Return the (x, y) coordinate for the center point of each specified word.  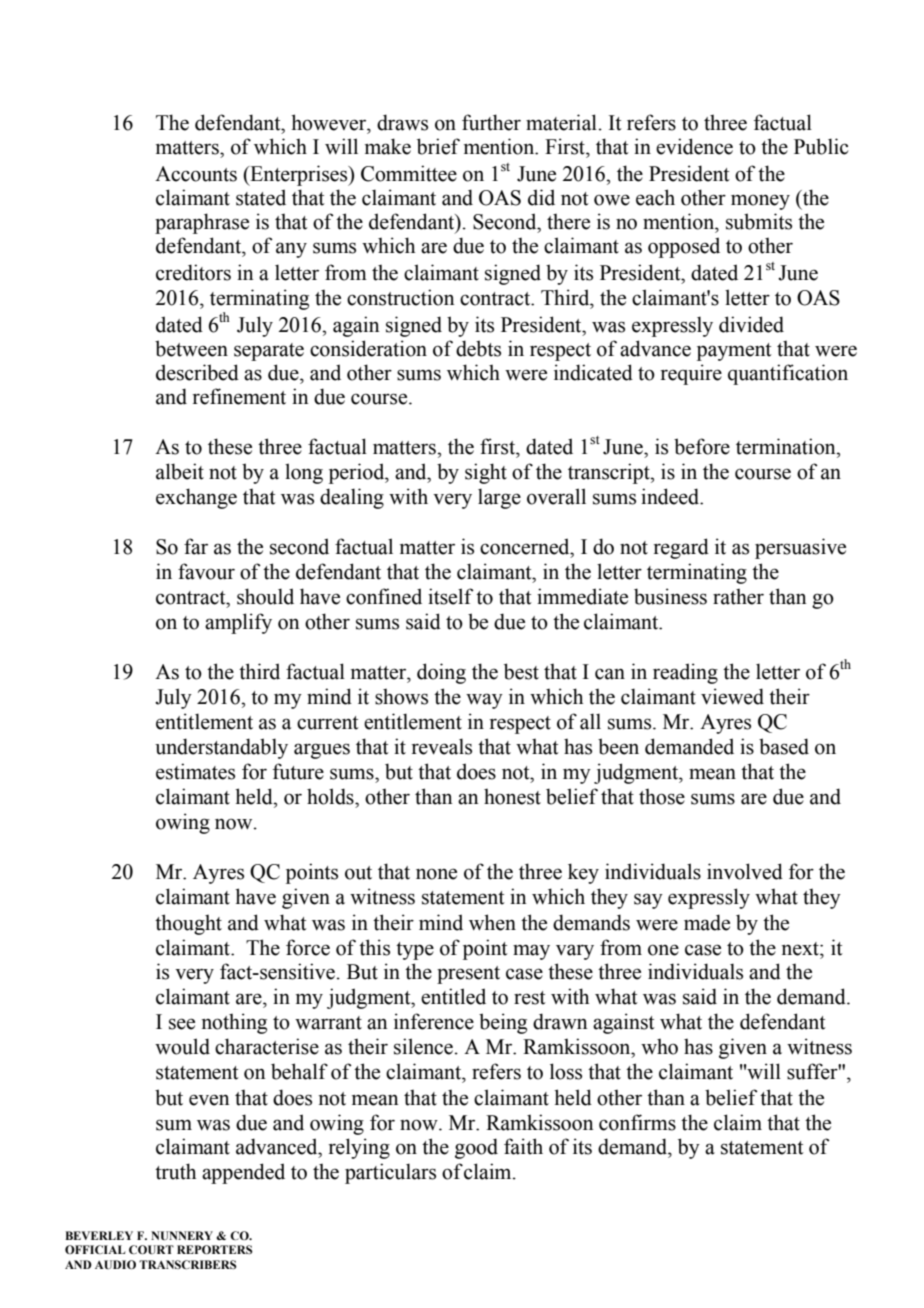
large (499, 498)
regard (681, 548)
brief (438, 146)
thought (188, 924)
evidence (694, 146)
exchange (196, 498)
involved (745, 871)
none (436, 874)
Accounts (196, 174)
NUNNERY (182, 1236)
